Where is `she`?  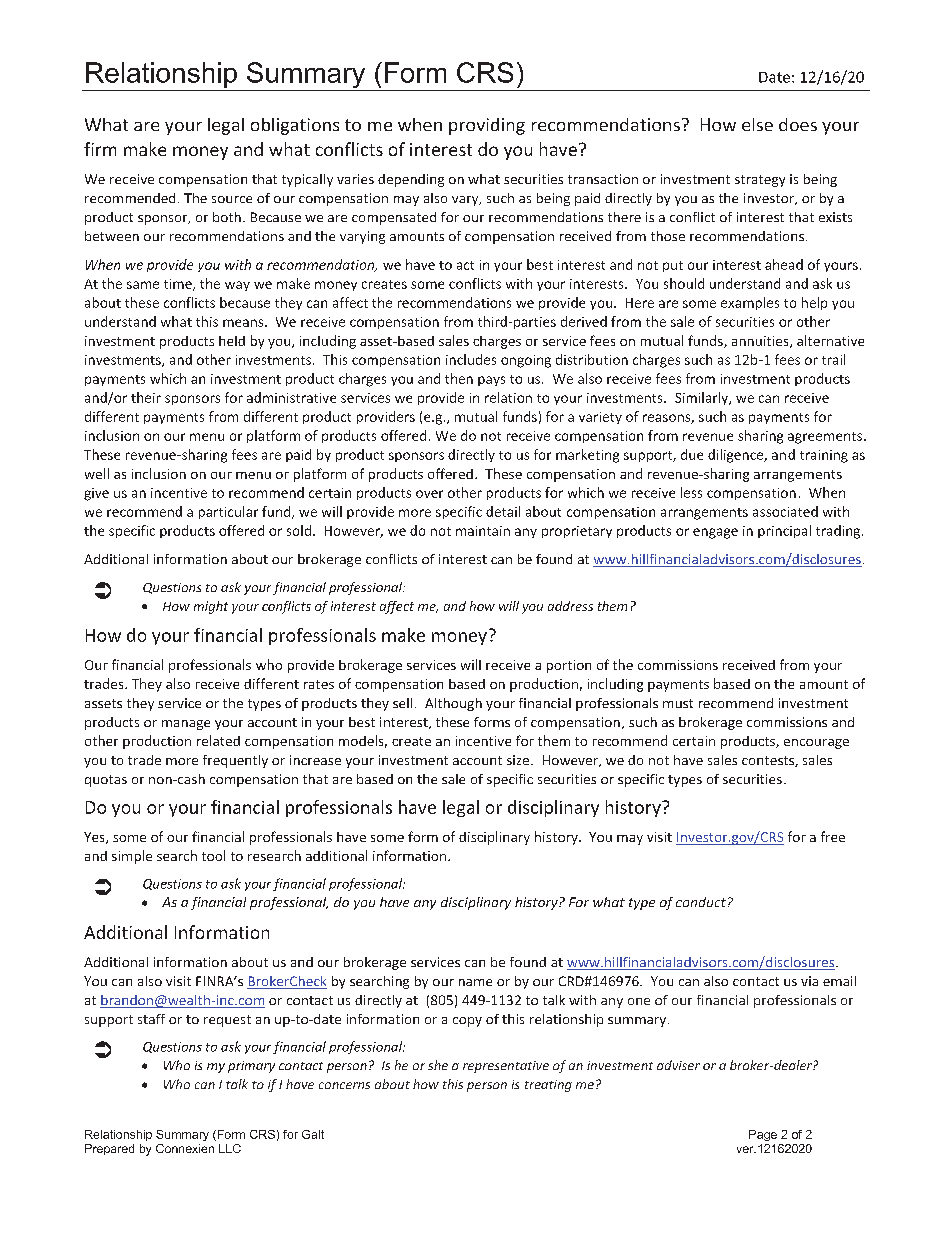
she is located at coordinates (438, 1065).
